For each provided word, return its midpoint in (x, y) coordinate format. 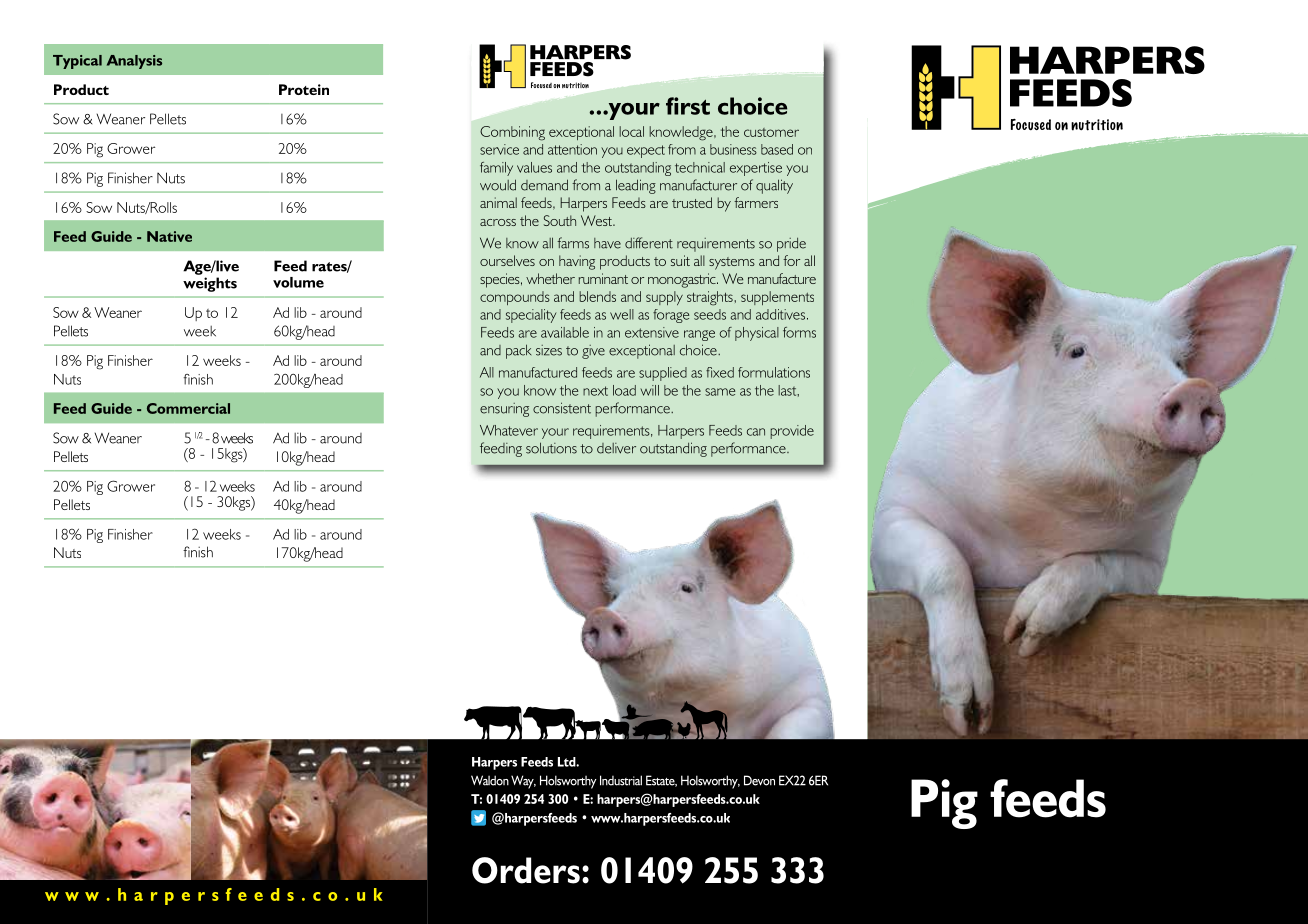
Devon (759, 780)
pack (518, 351)
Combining (512, 133)
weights (210, 284)
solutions (551, 448)
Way (523, 782)
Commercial (188, 408)
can (756, 432)
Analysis (134, 62)
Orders (526, 870)
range (699, 335)
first (688, 106)
